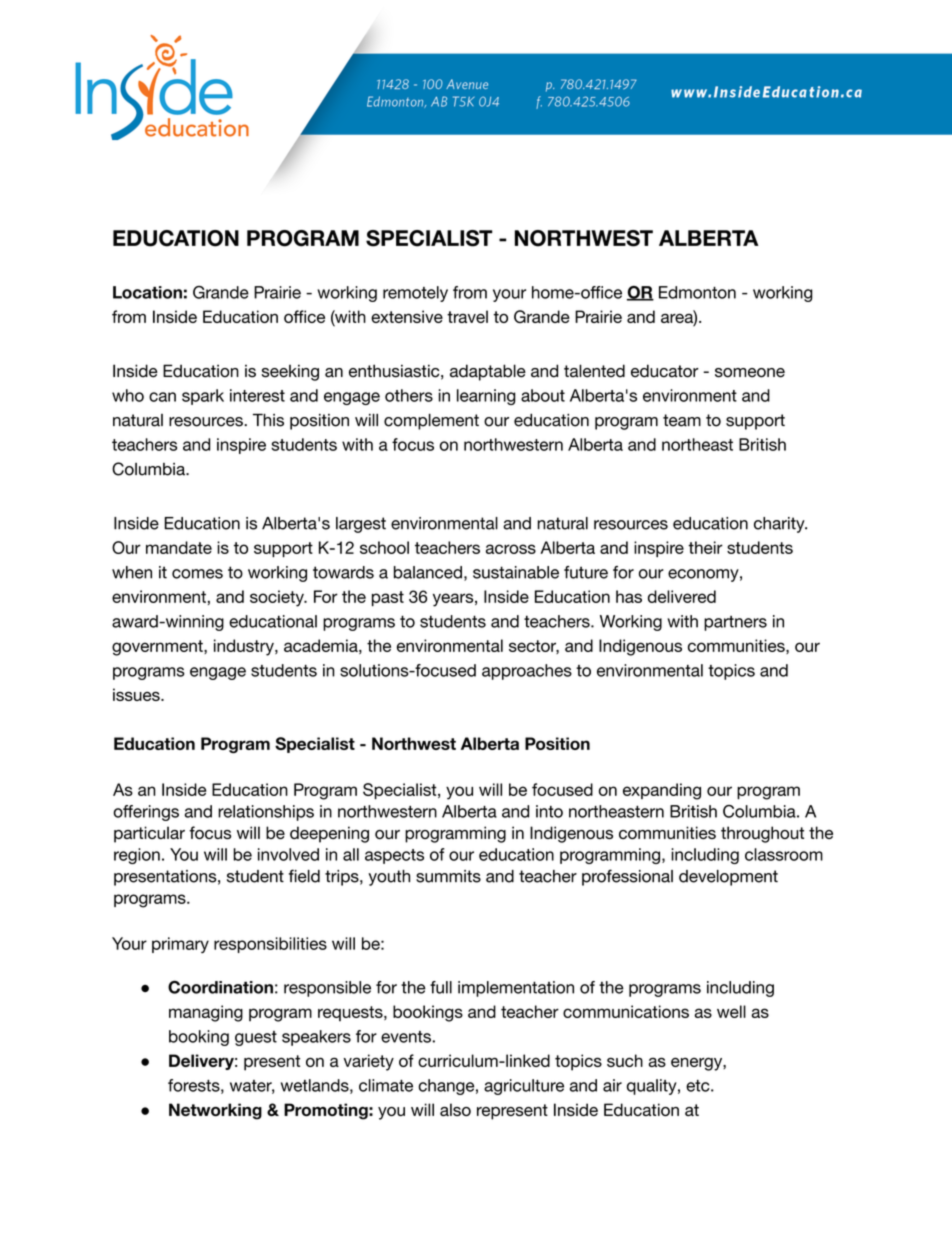 The height and width of the document is (1233, 952). What do you see at coordinates (705, 547) in the document?
I see `their` at bounding box center [705, 547].
